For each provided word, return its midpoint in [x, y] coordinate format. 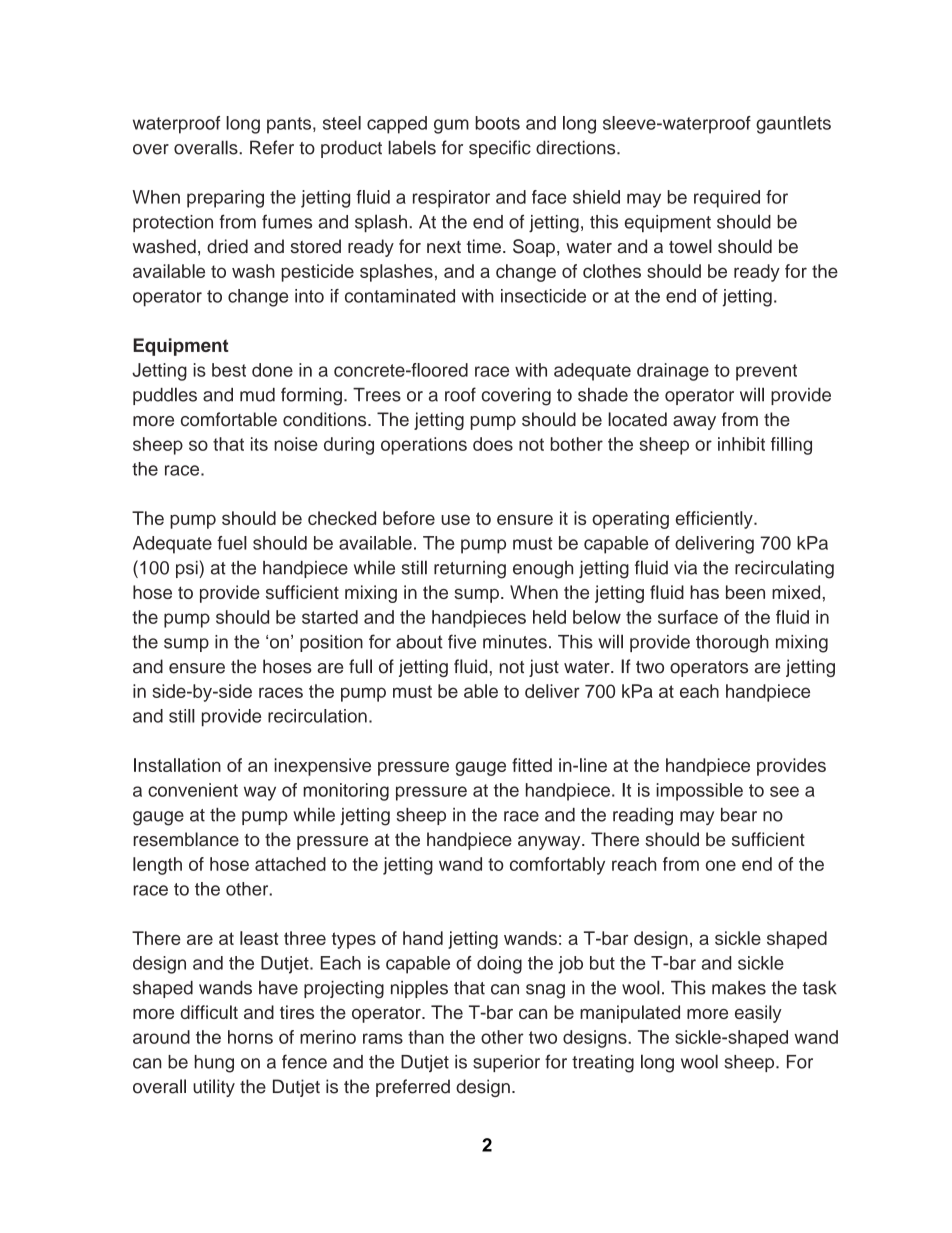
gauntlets [793, 125]
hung [214, 1064]
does [493, 444]
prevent [766, 372]
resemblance [186, 839]
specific [500, 149]
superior [506, 1063]
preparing [225, 199]
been [745, 592]
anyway [550, 843]
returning [470, 570]
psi [188, 569]
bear [739, 815]
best [229, 370]
